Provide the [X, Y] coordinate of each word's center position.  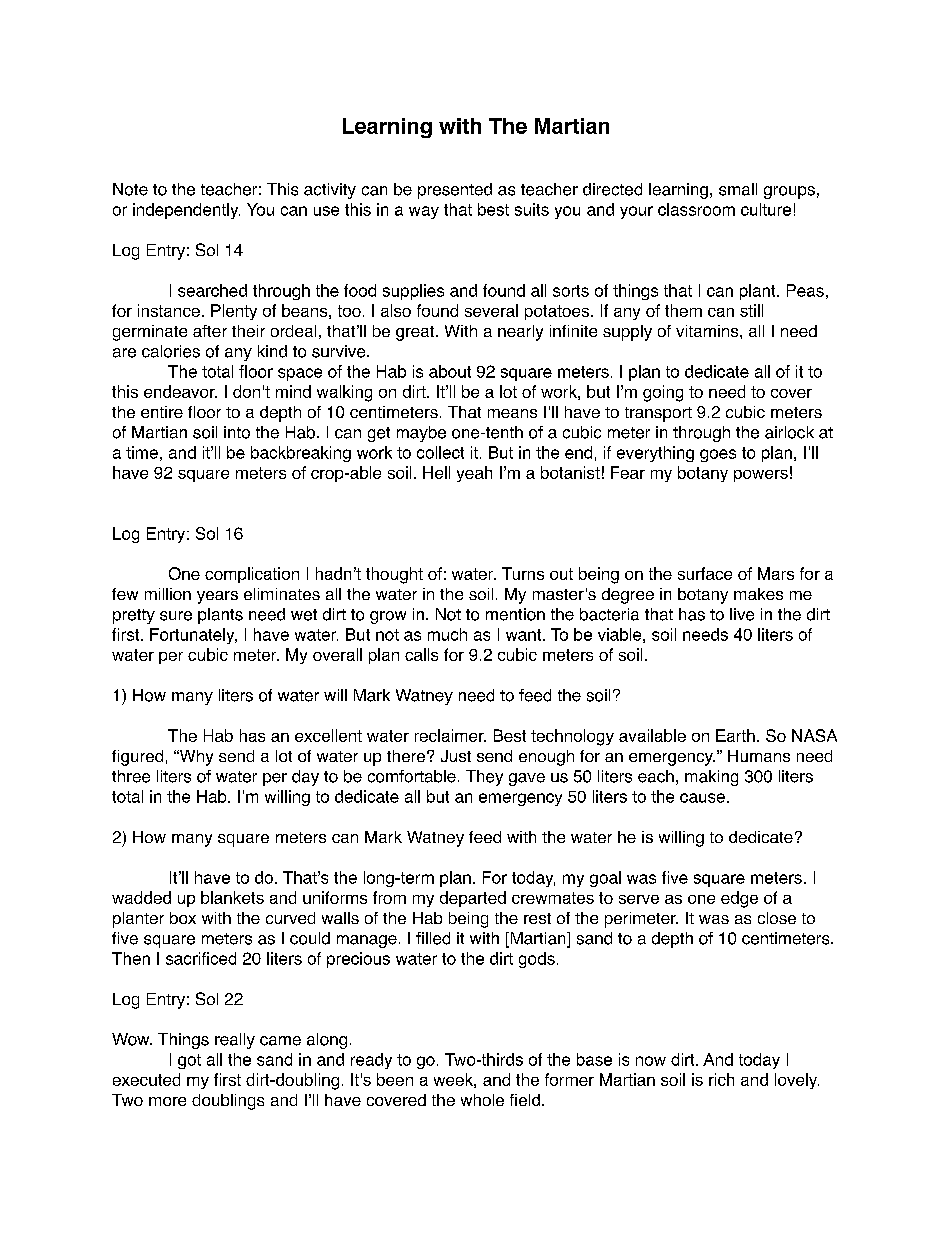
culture [766, 209]
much [447, 634]
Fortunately [193, 636]
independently [186, 211]
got [189, 1061]
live [742, 614]
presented [455, 191]
